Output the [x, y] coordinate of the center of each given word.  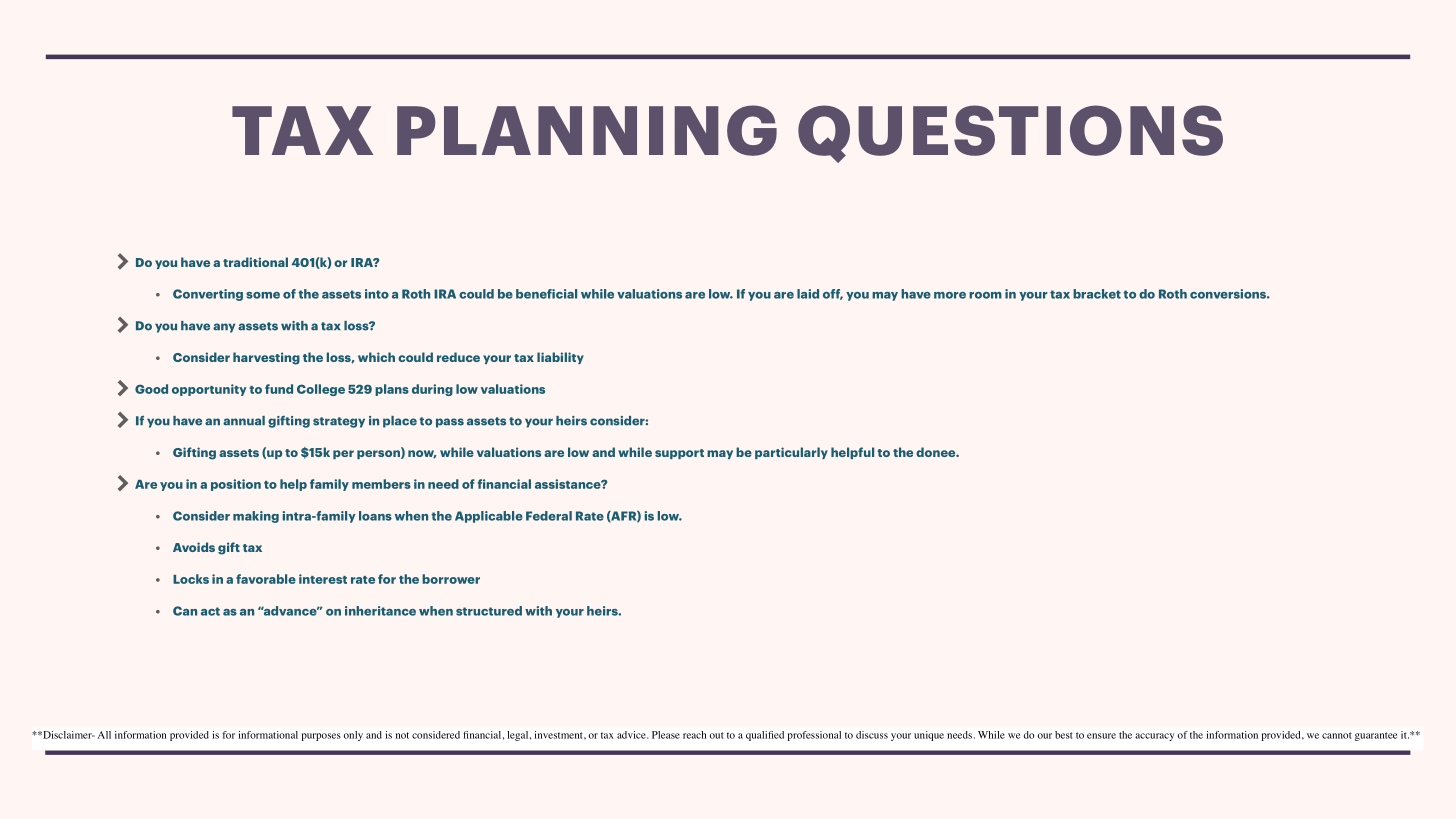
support [679, 454]
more [950, 295]
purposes [321, 737]
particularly [791, 453]
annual [244, 421]
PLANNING [587, 130]
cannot [1337, 735]
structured [489, 611]
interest [323, 579]
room [985, 295]
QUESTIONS [1010, 134]
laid [808, 294]
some [263, 295]
